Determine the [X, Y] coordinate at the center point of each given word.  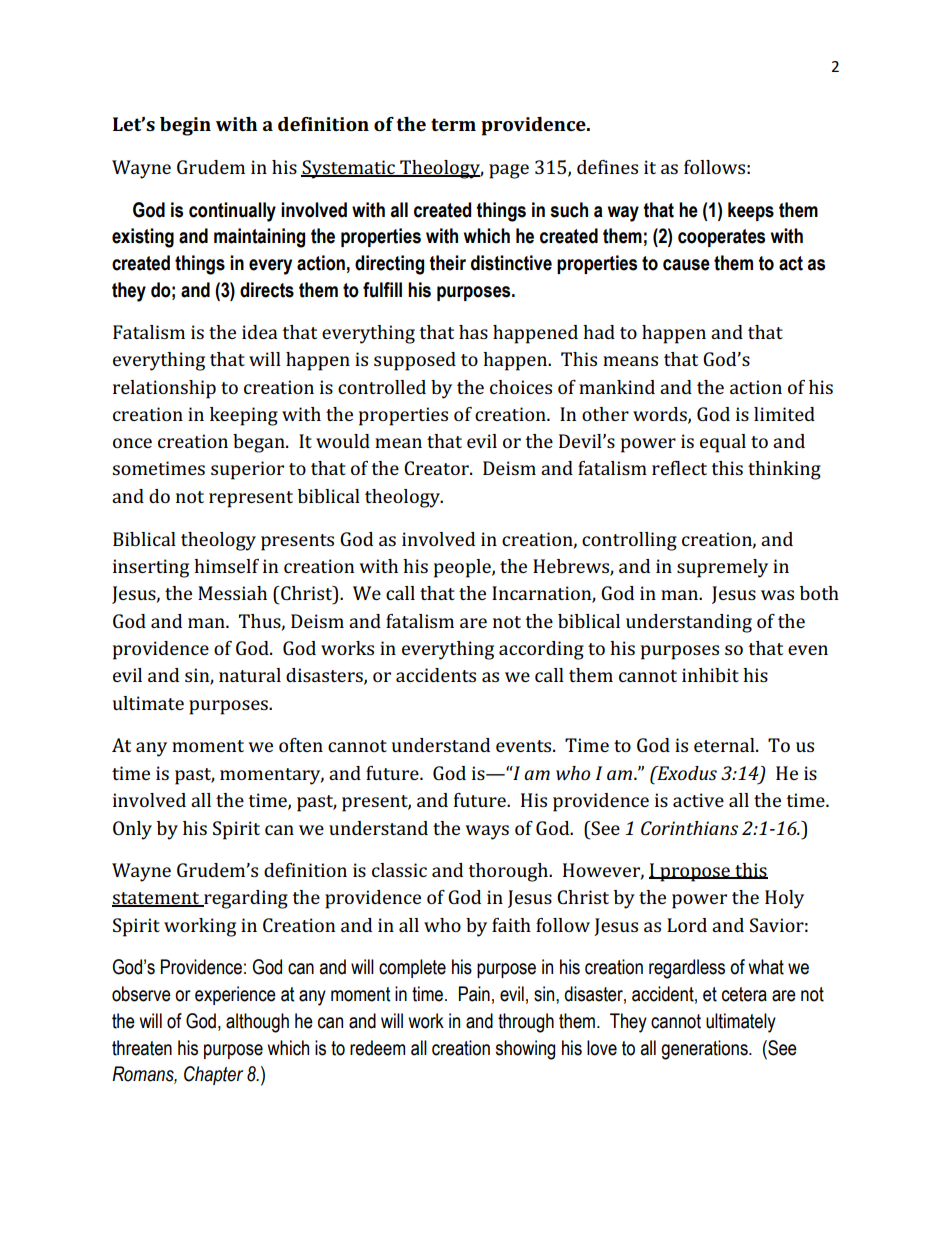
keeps [751, 211]
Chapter [213, 1075]
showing [525, 1050]
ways [487, 832]
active [698, 800]
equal [723, 443]
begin [185, 126]
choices [521, 387]
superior [247, 470]
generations [705, 1050]
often [301, 745]
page [509, 171]
